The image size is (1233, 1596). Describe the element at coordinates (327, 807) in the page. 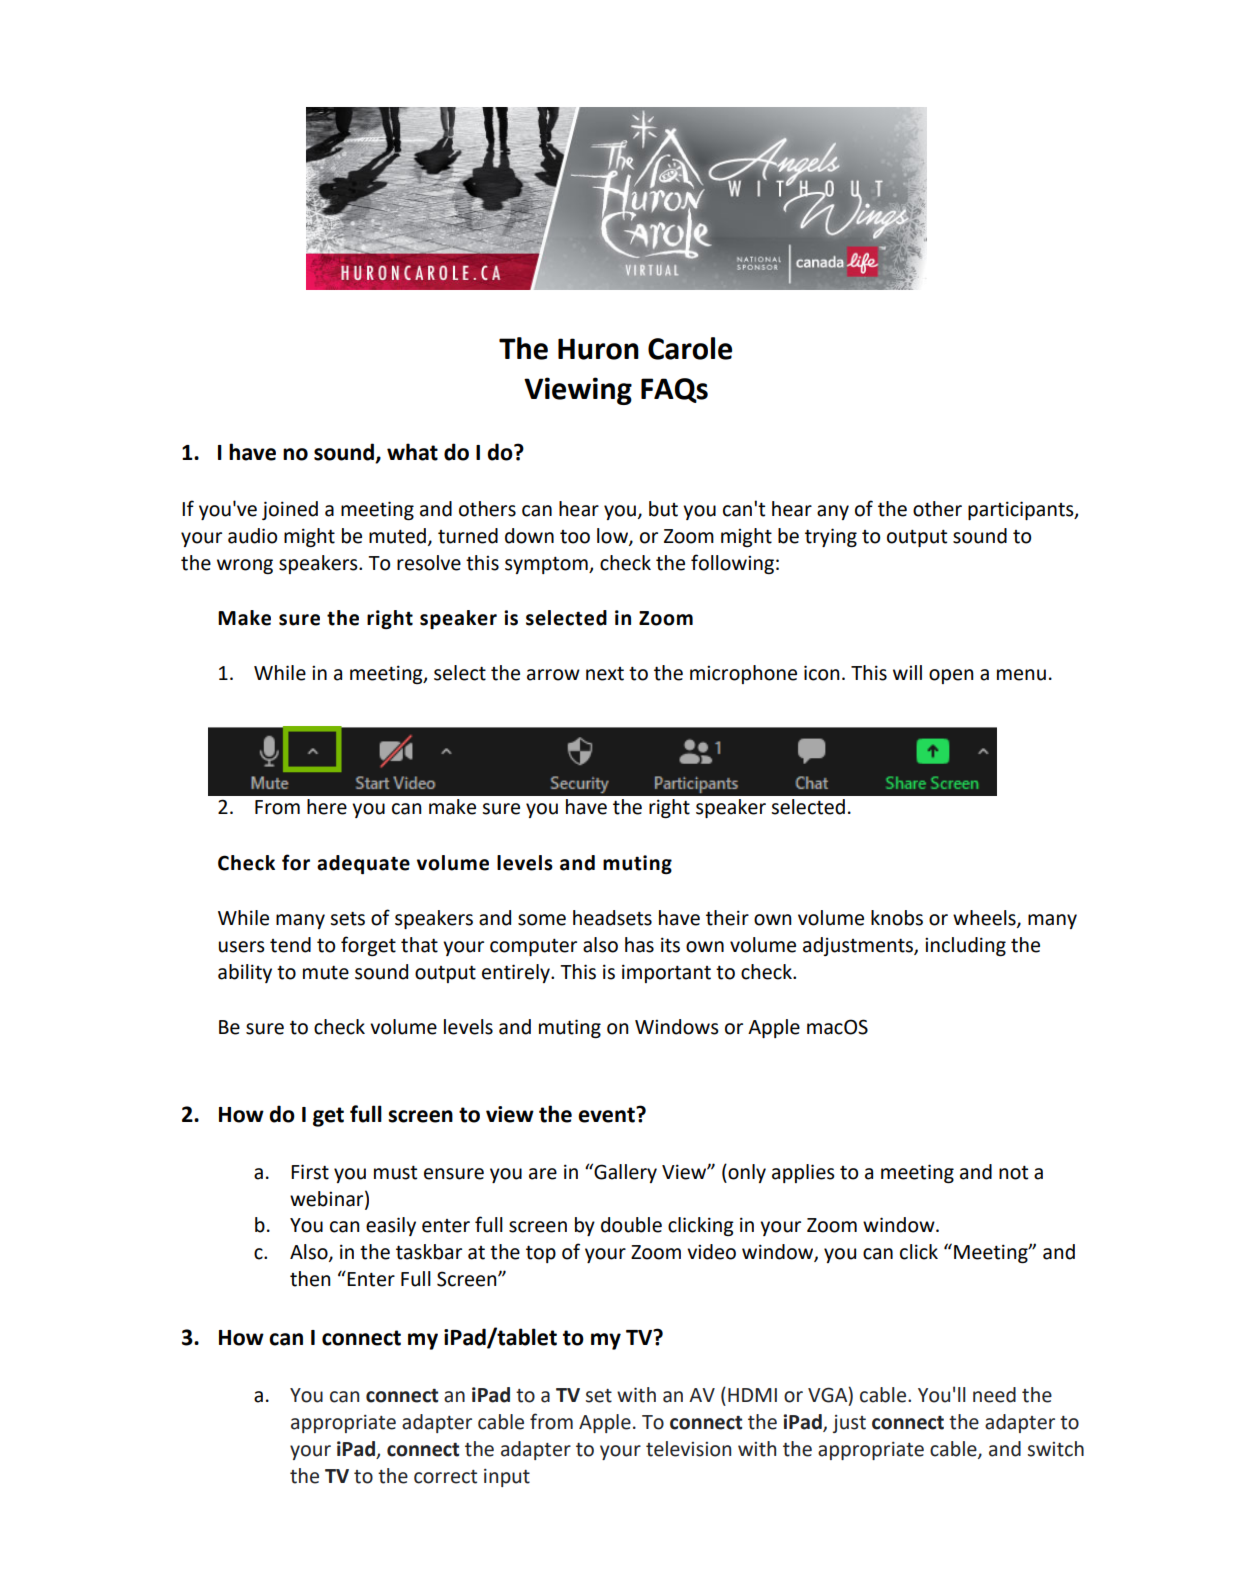

I see `here` at that location.
